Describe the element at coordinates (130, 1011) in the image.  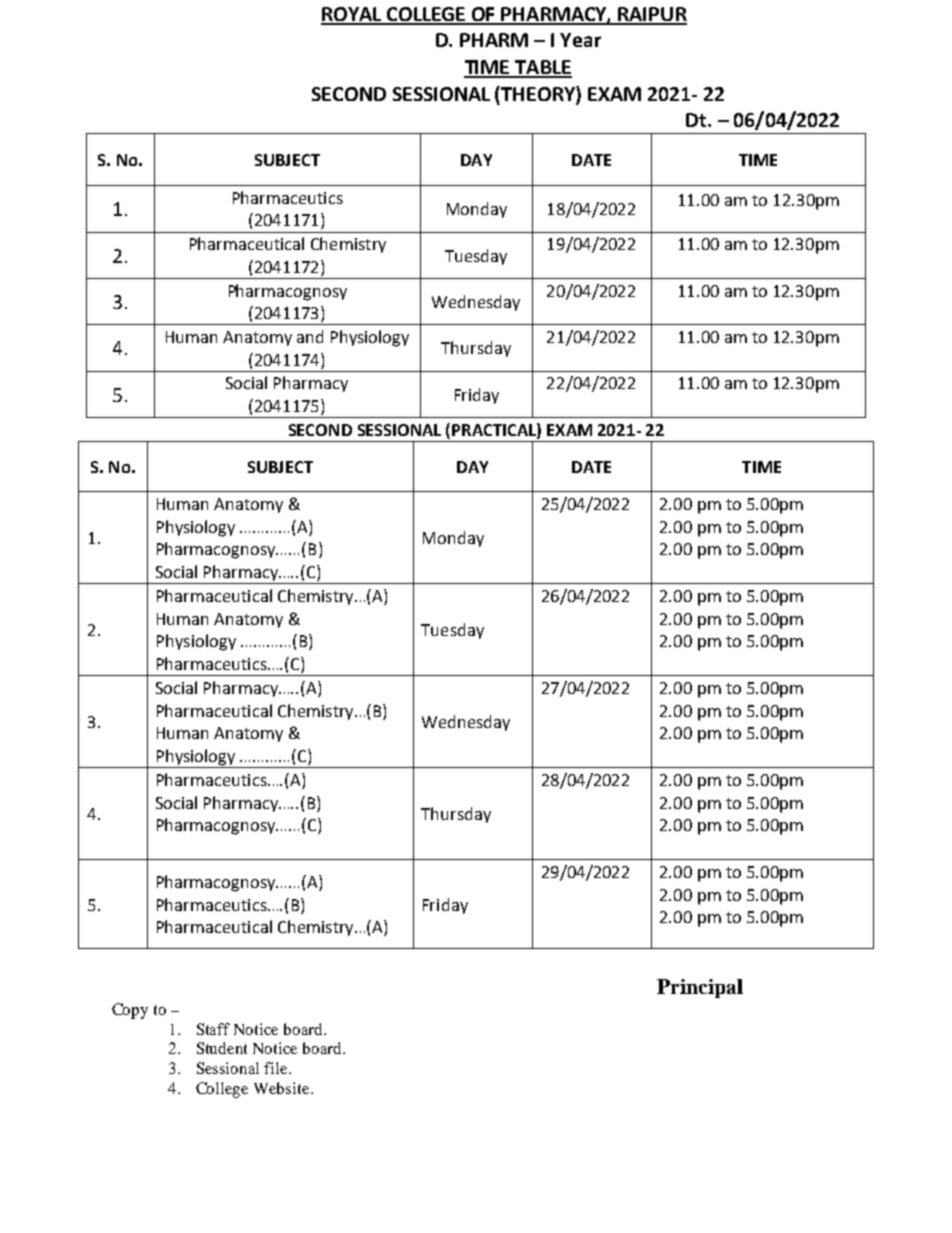
I see `Copy` at that location.
